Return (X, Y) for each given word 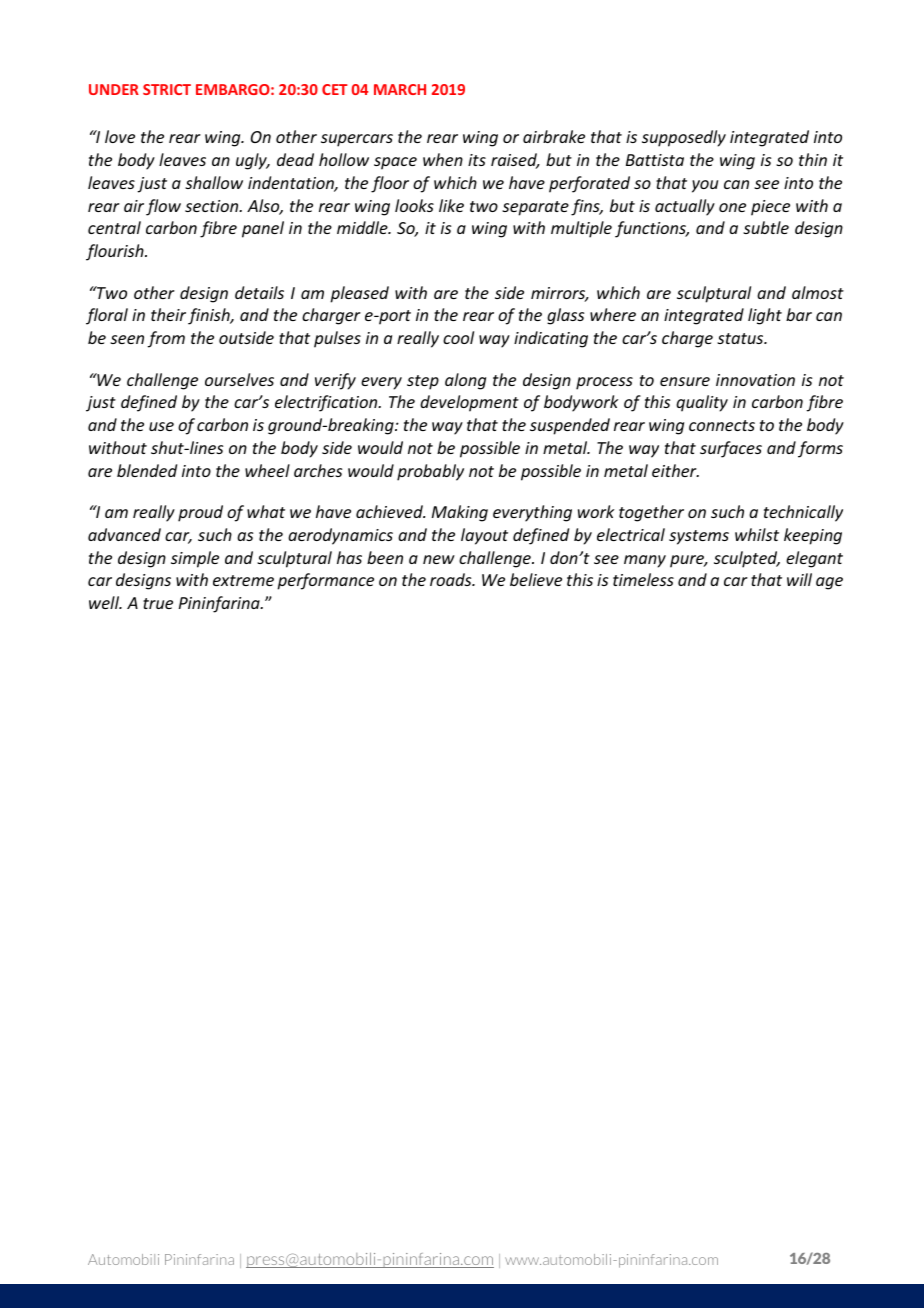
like (451, 205)
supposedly (684, 138)
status (741, 338)
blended (147, 470)
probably (430, 472)
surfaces (731, 449)
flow (163, 207)
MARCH (400, 89)
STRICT (167, 89)
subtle (766, 227)
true (158, 603)
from (166, 339)
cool (458, 337)
